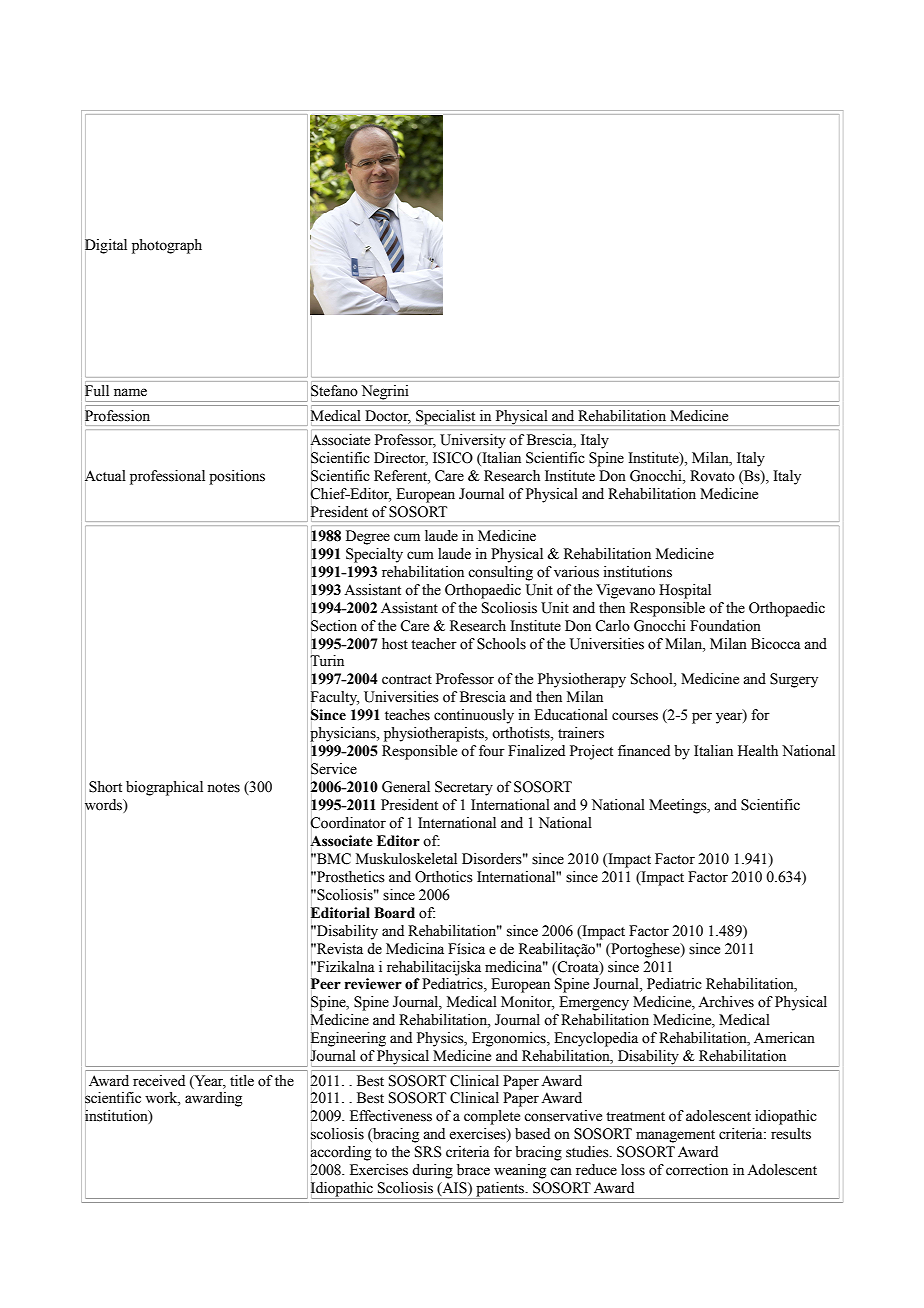 Image resolution: width=924 pixels, height=1308 pixels. What do you see at coordinates (334, 391) in the document?
I see `Stefano` at bounding box center [334, 391].
